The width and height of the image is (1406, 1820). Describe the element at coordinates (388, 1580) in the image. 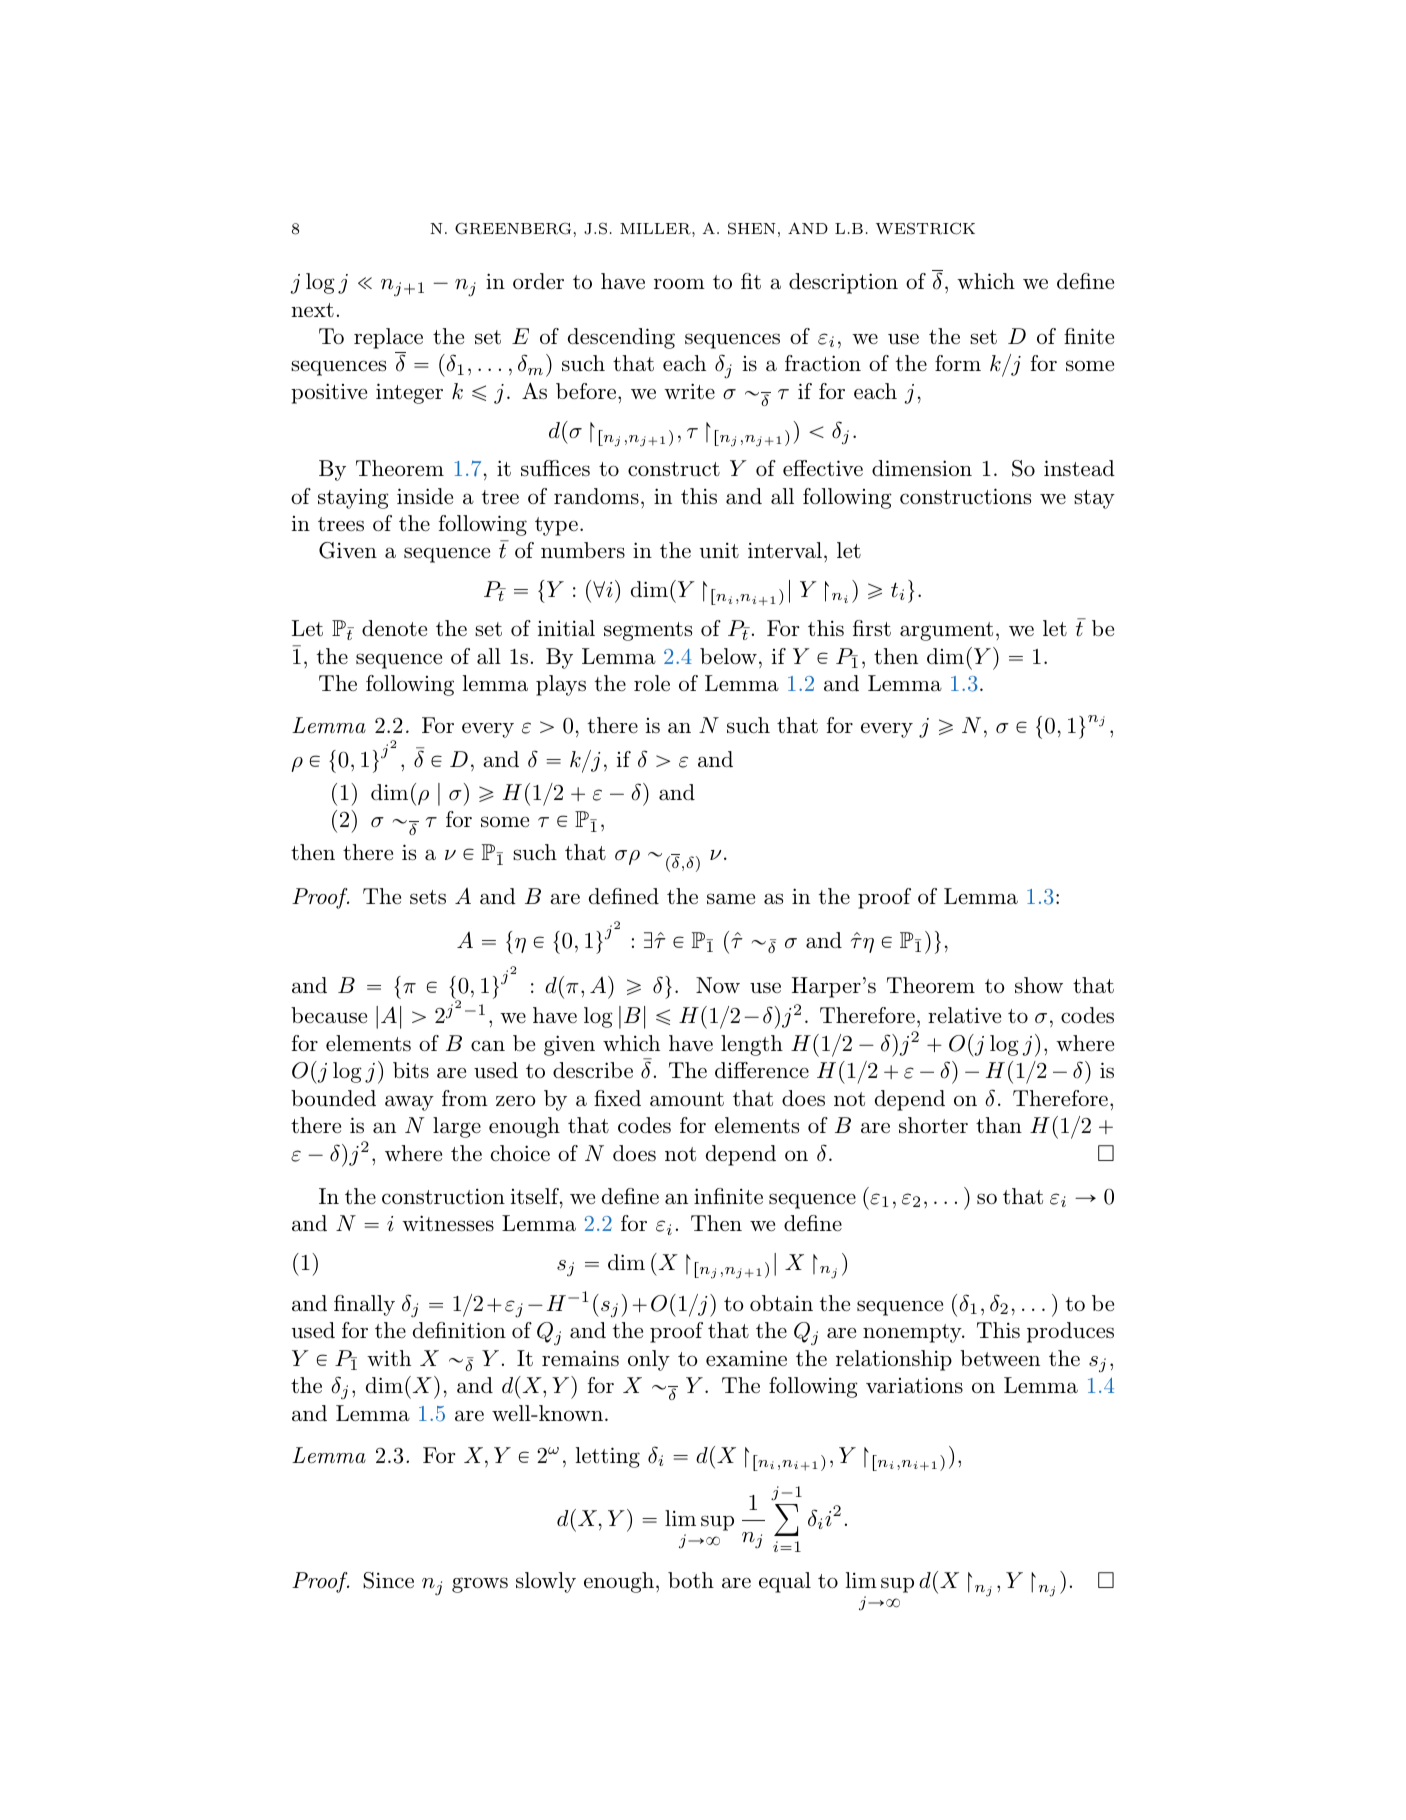

I see `Since` at that location.
